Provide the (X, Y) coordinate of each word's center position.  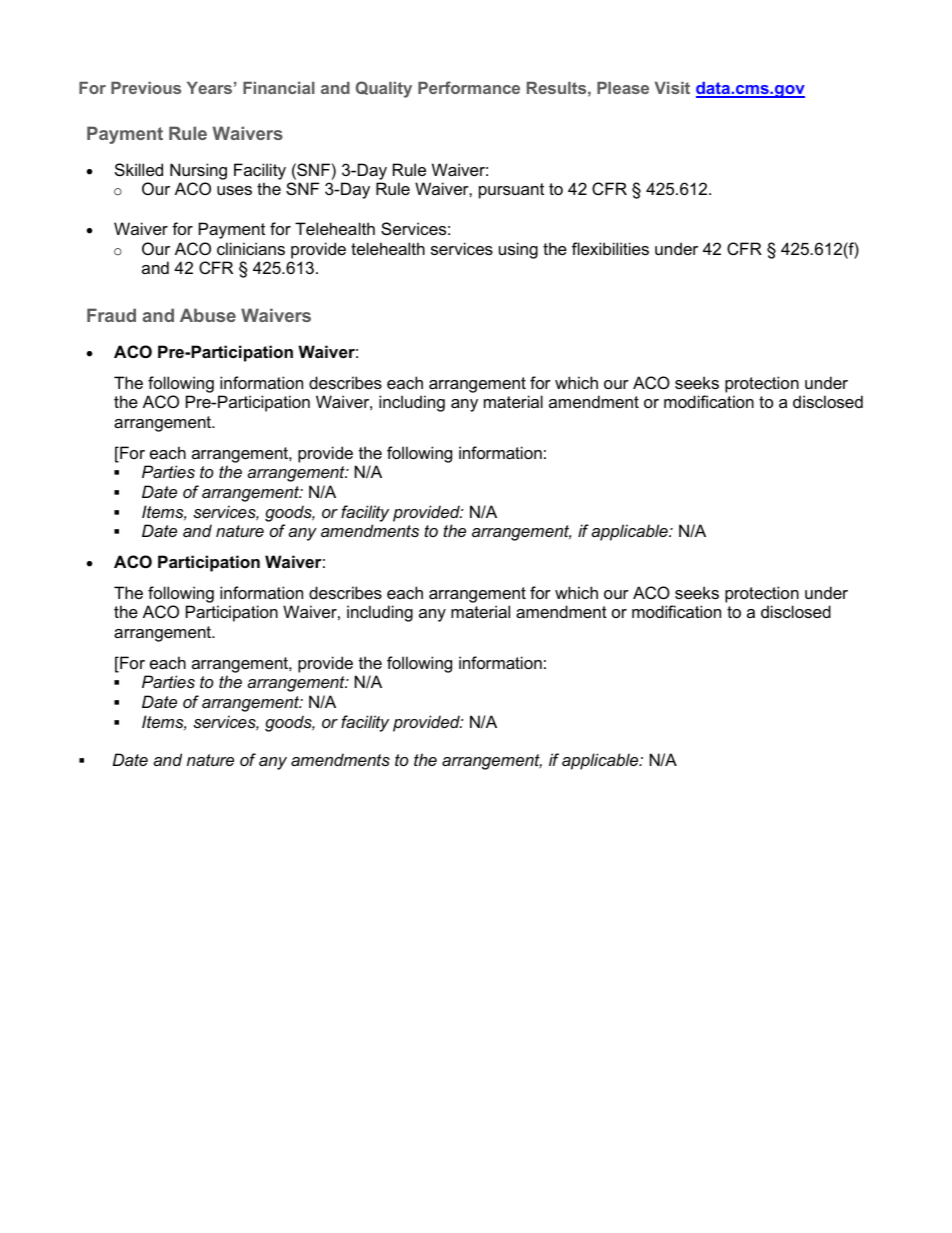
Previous (146, 88)
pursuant (511, 191)
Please (623, 88)
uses (234, 190)
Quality (384, 89)
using (518, 250)
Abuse (208, 315)
